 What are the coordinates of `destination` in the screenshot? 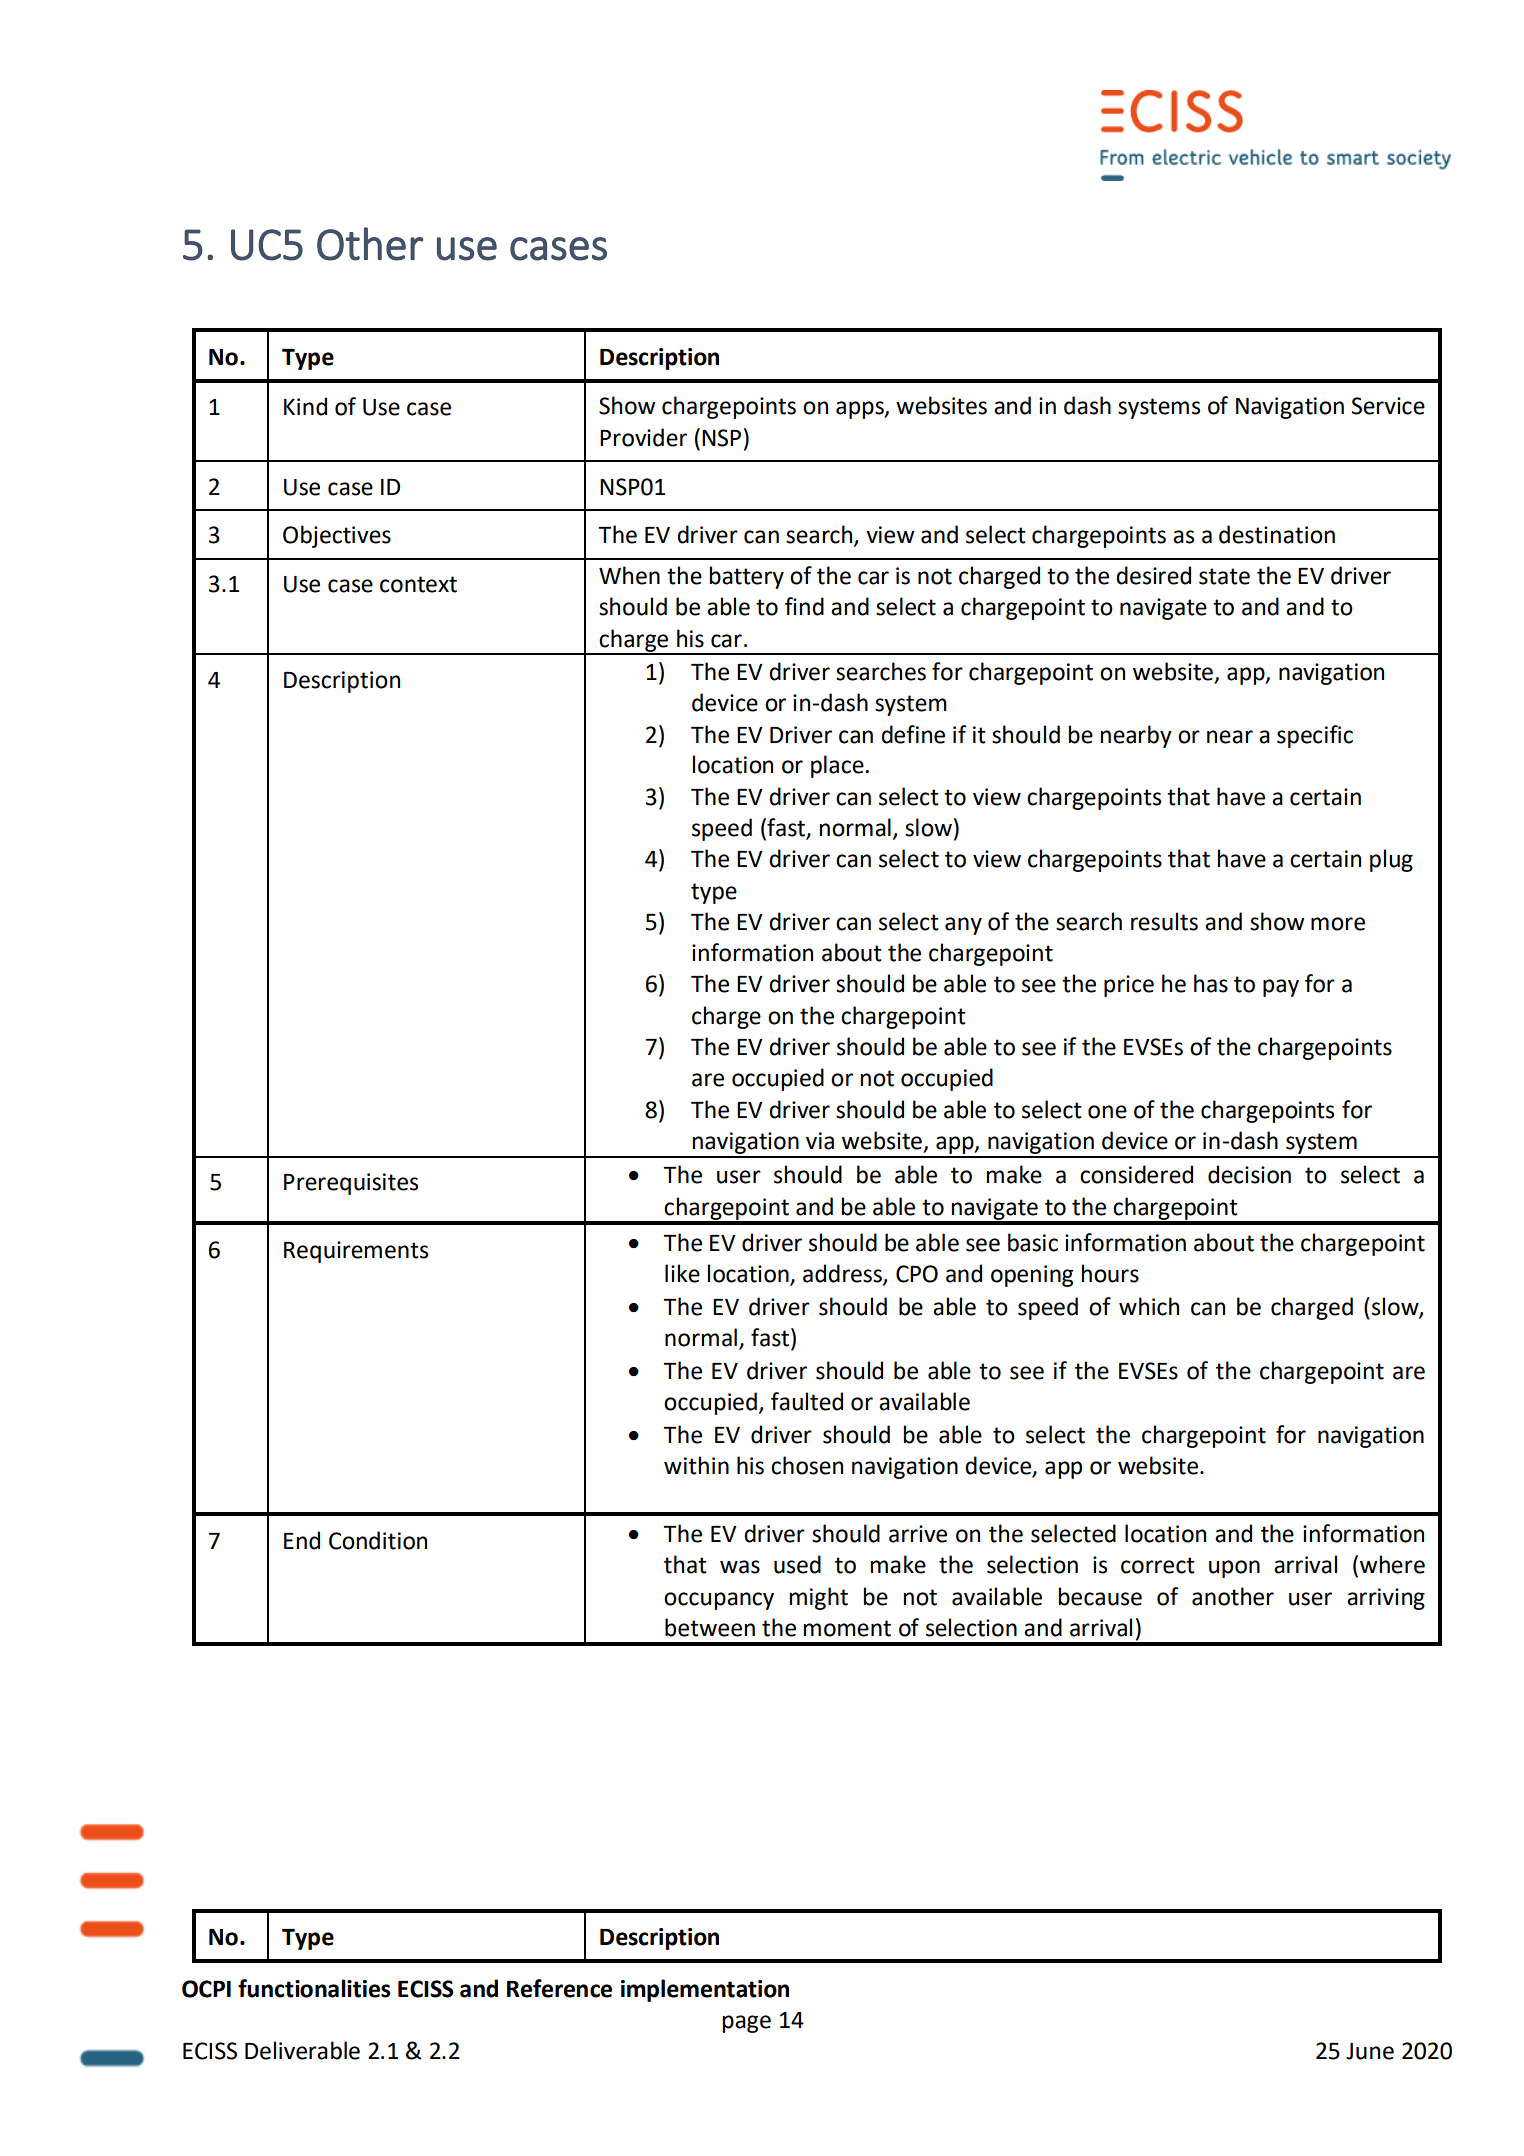 It's located at (1277, 534).
